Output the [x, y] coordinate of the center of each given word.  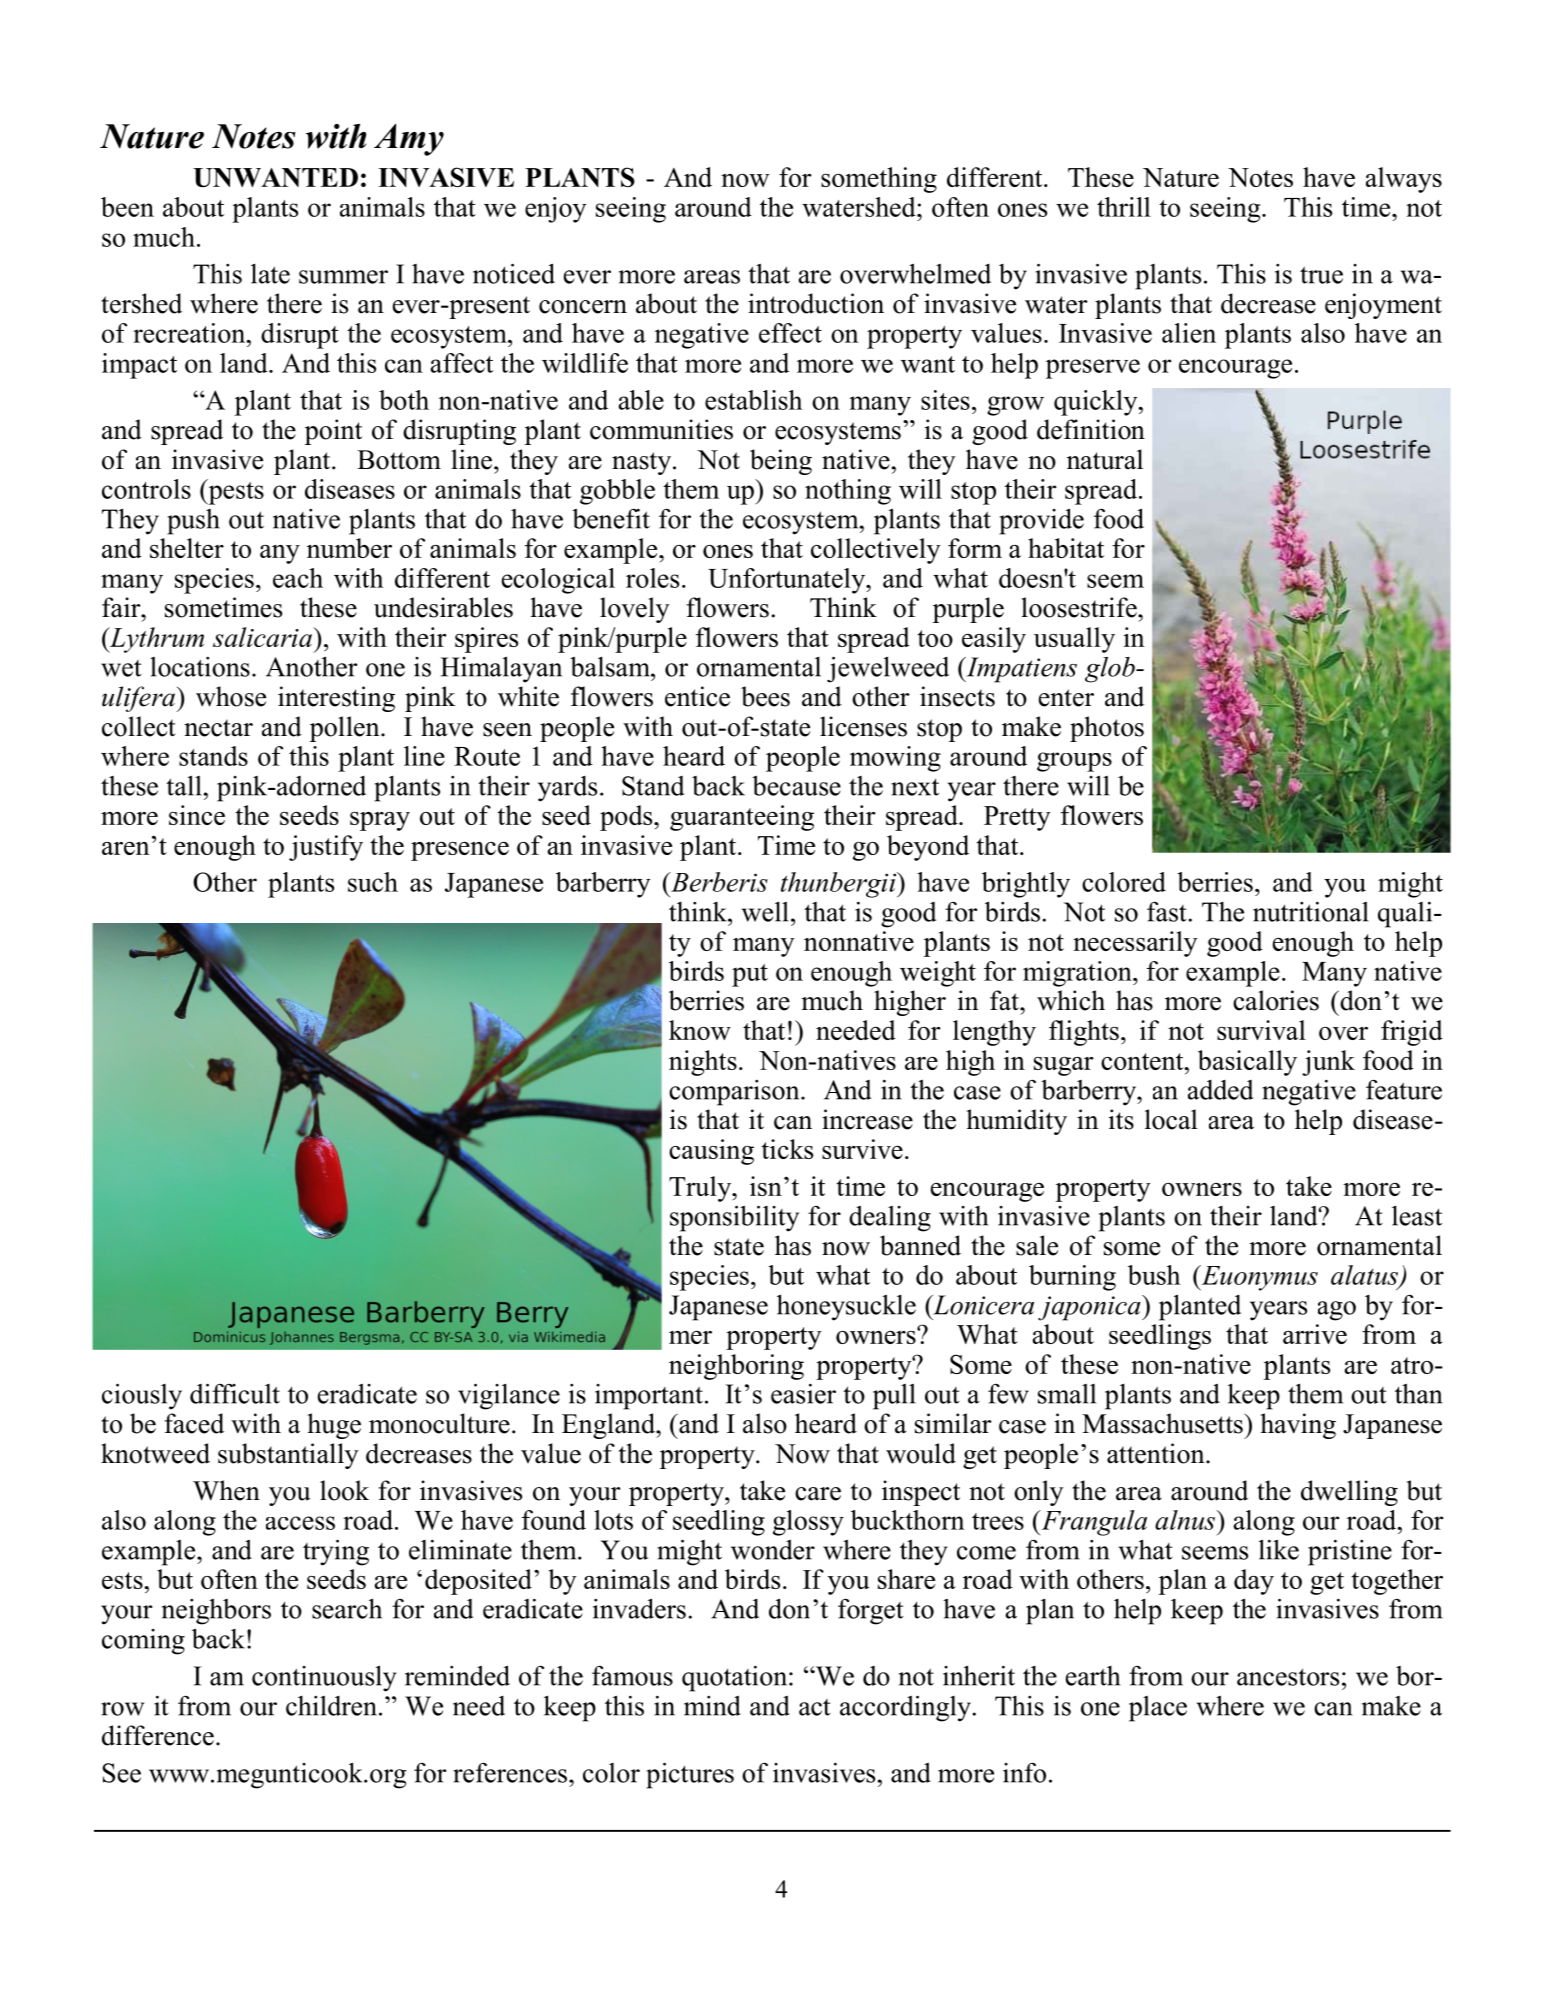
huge [334, 1426]
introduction [816, 303]
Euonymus [1258, 1278]
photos [1107, 729]
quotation [736, 1679]
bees [765, 696]
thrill [1124, 207]
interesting [336, 699]
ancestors [1288, 1677]
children [331, 1706]
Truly [701, 1189]
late [270, 274]
